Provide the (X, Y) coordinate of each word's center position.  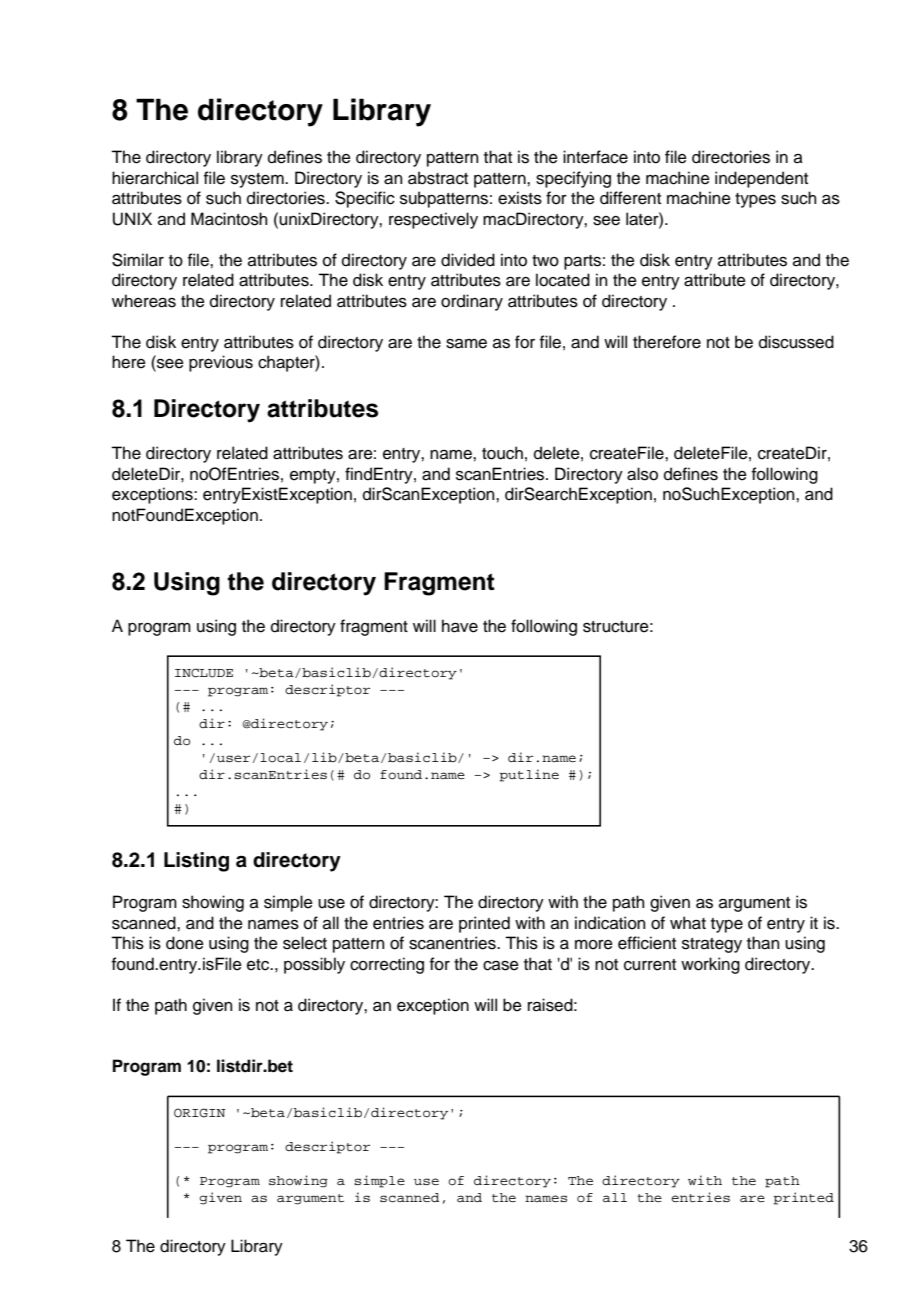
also (642, 474)
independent (761, 179)
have (460, 626)
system (258, 180)
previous (221, 363)
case (501, 966)
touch (502, 453)
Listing (196, 862)
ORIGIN (199, 1113)
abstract (438, 178)
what (688, 923)
